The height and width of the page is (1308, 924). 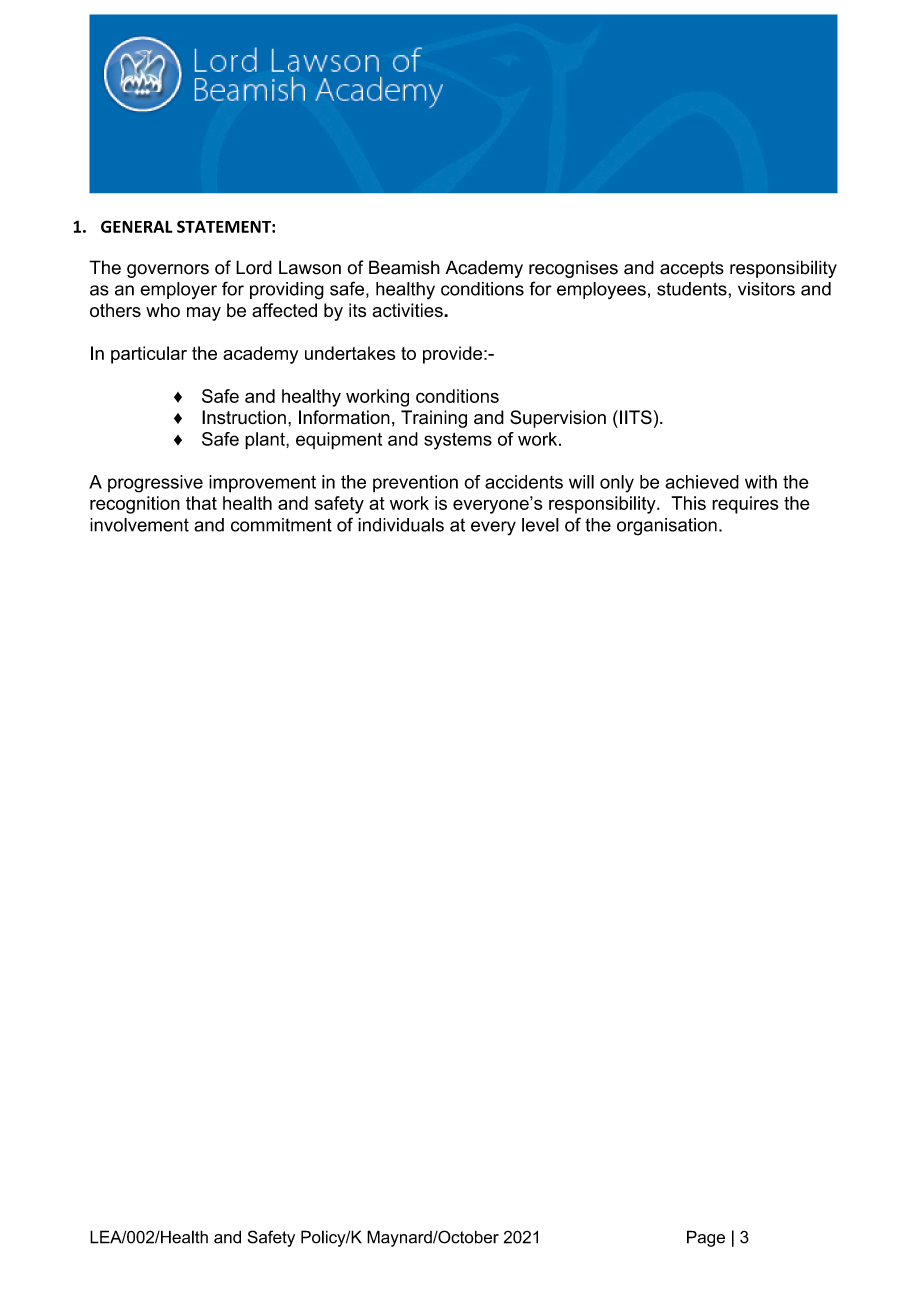 I want to click on accepts, so click(x=692, y=269).
